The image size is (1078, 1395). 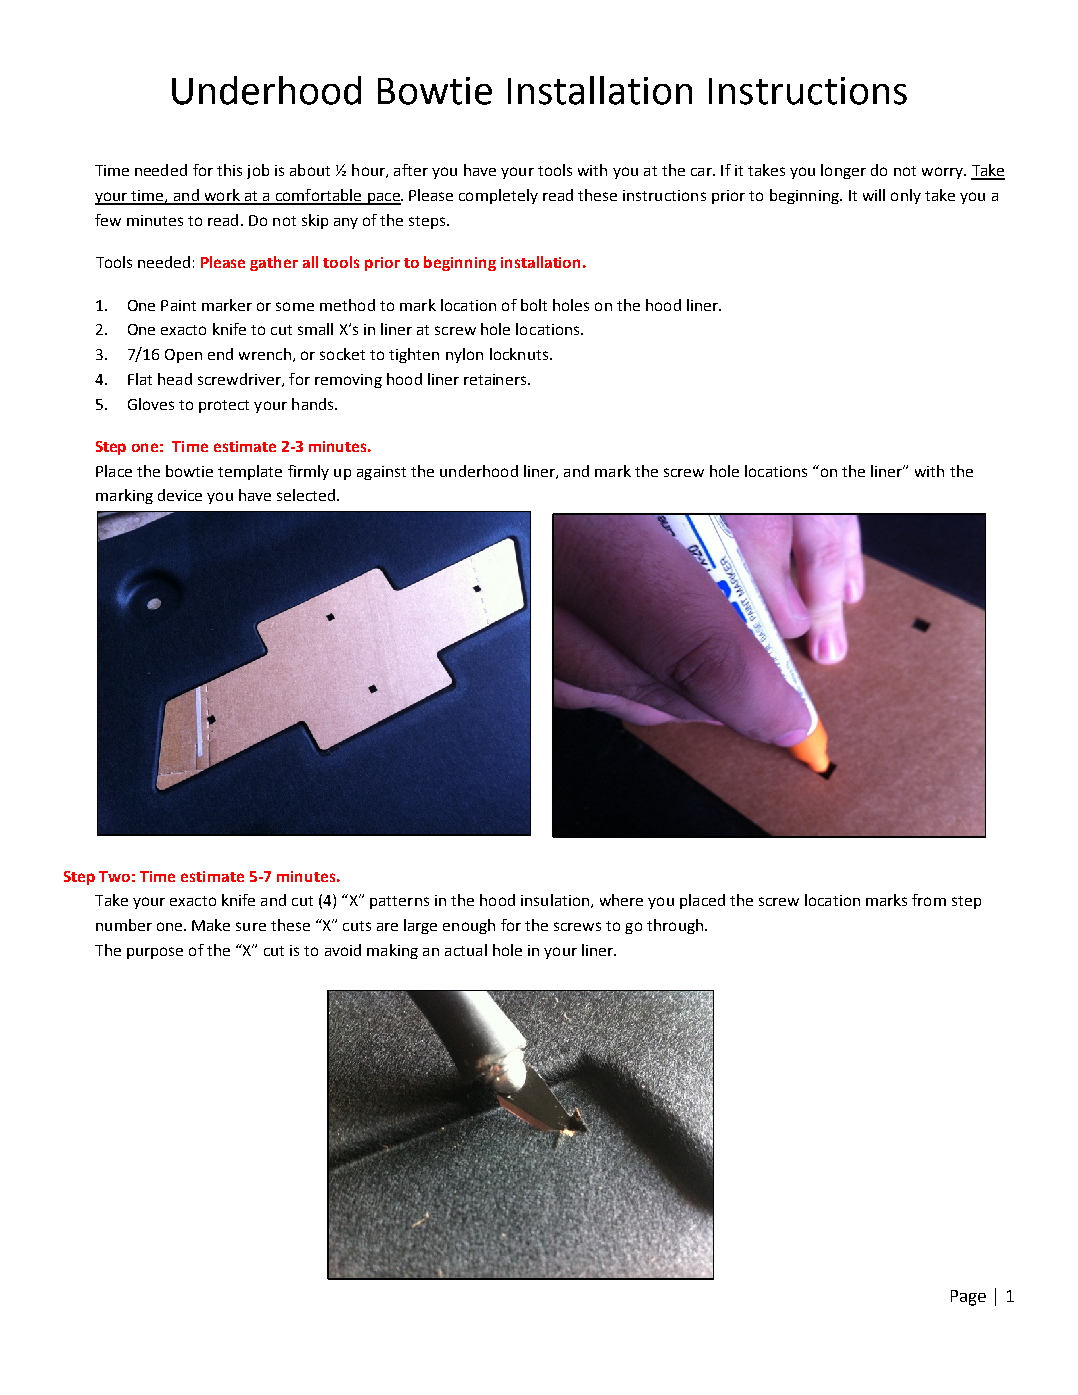 What do you see at coordinates (874, 195) in the image?
I see `will` at bounding box center [874, 195].
